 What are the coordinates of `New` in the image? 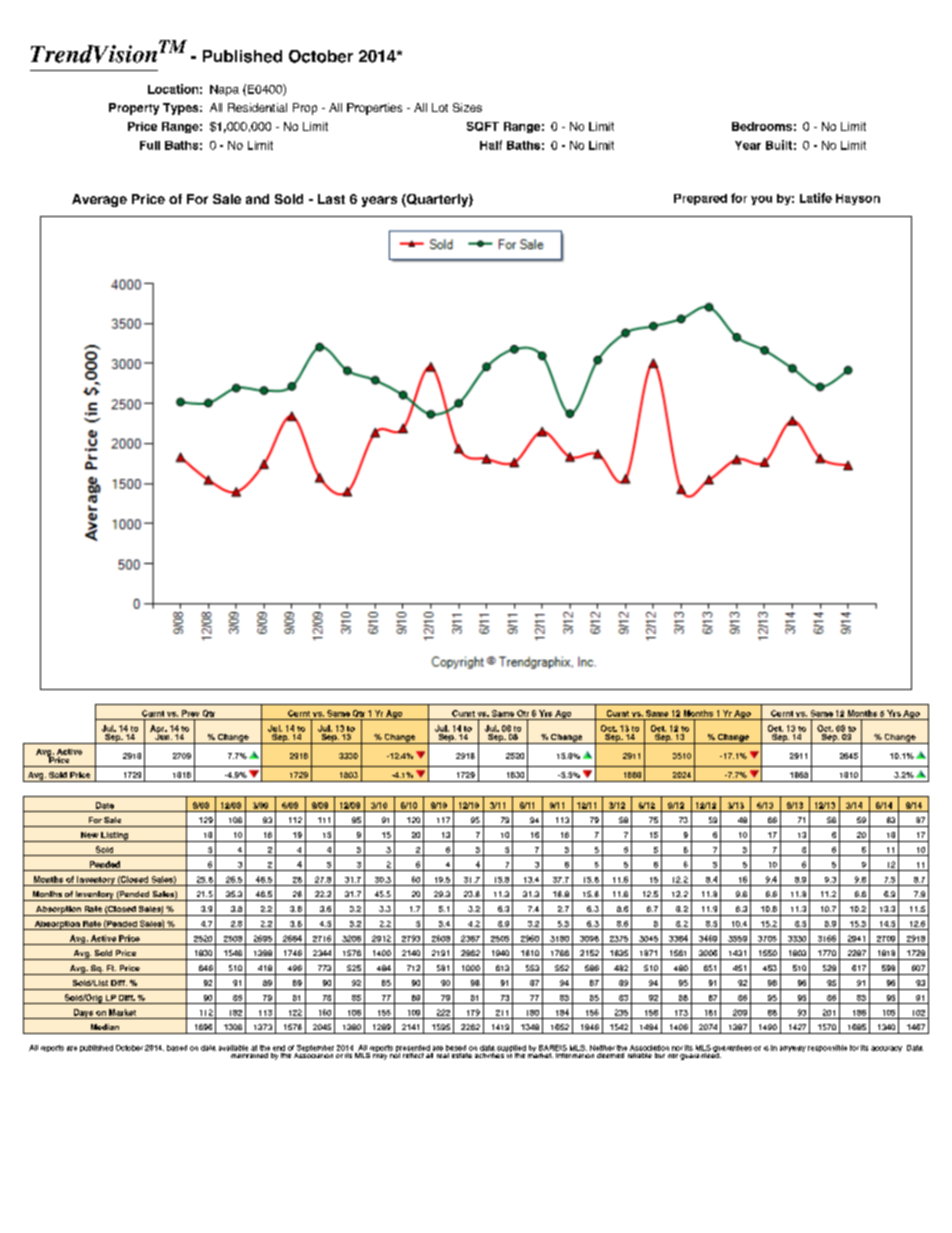 It's located at (89, 835).
